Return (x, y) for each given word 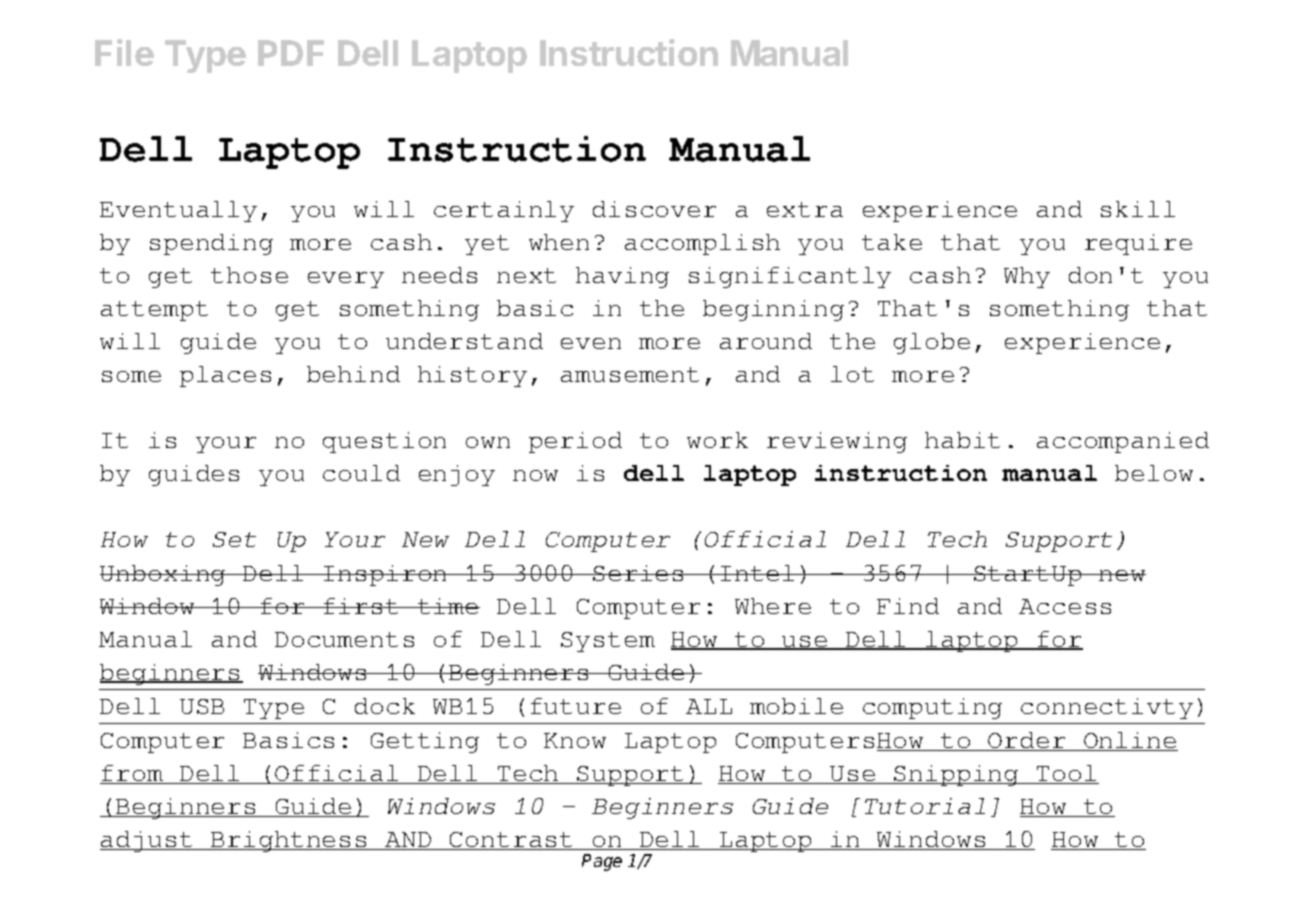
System (608, 642)
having (622, 277)
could (361, 473)
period (575, 442)
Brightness (289, 841)
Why (1027, 277)
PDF (291, 53)
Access (1065, 606)
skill (1138, 209)
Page (602, 862)
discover (654, 209)
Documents (344, 639)
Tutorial (925, 806)
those (249, 275)
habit (962, 440)
